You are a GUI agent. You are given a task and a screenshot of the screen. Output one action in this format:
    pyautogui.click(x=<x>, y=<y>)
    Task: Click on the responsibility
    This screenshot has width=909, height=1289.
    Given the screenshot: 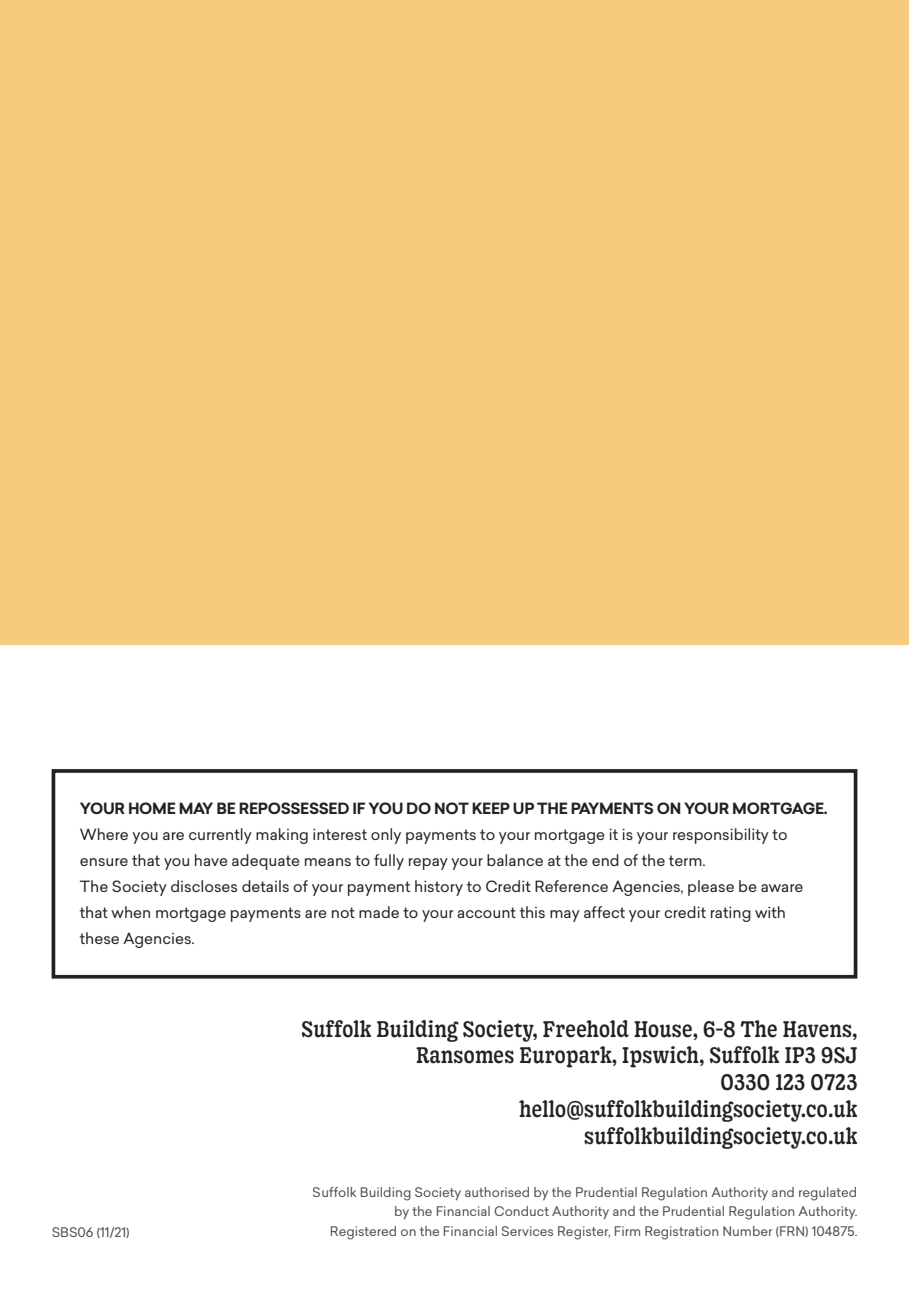 What is the action you would take?
    pyautogui.click(x=721, y=836)
